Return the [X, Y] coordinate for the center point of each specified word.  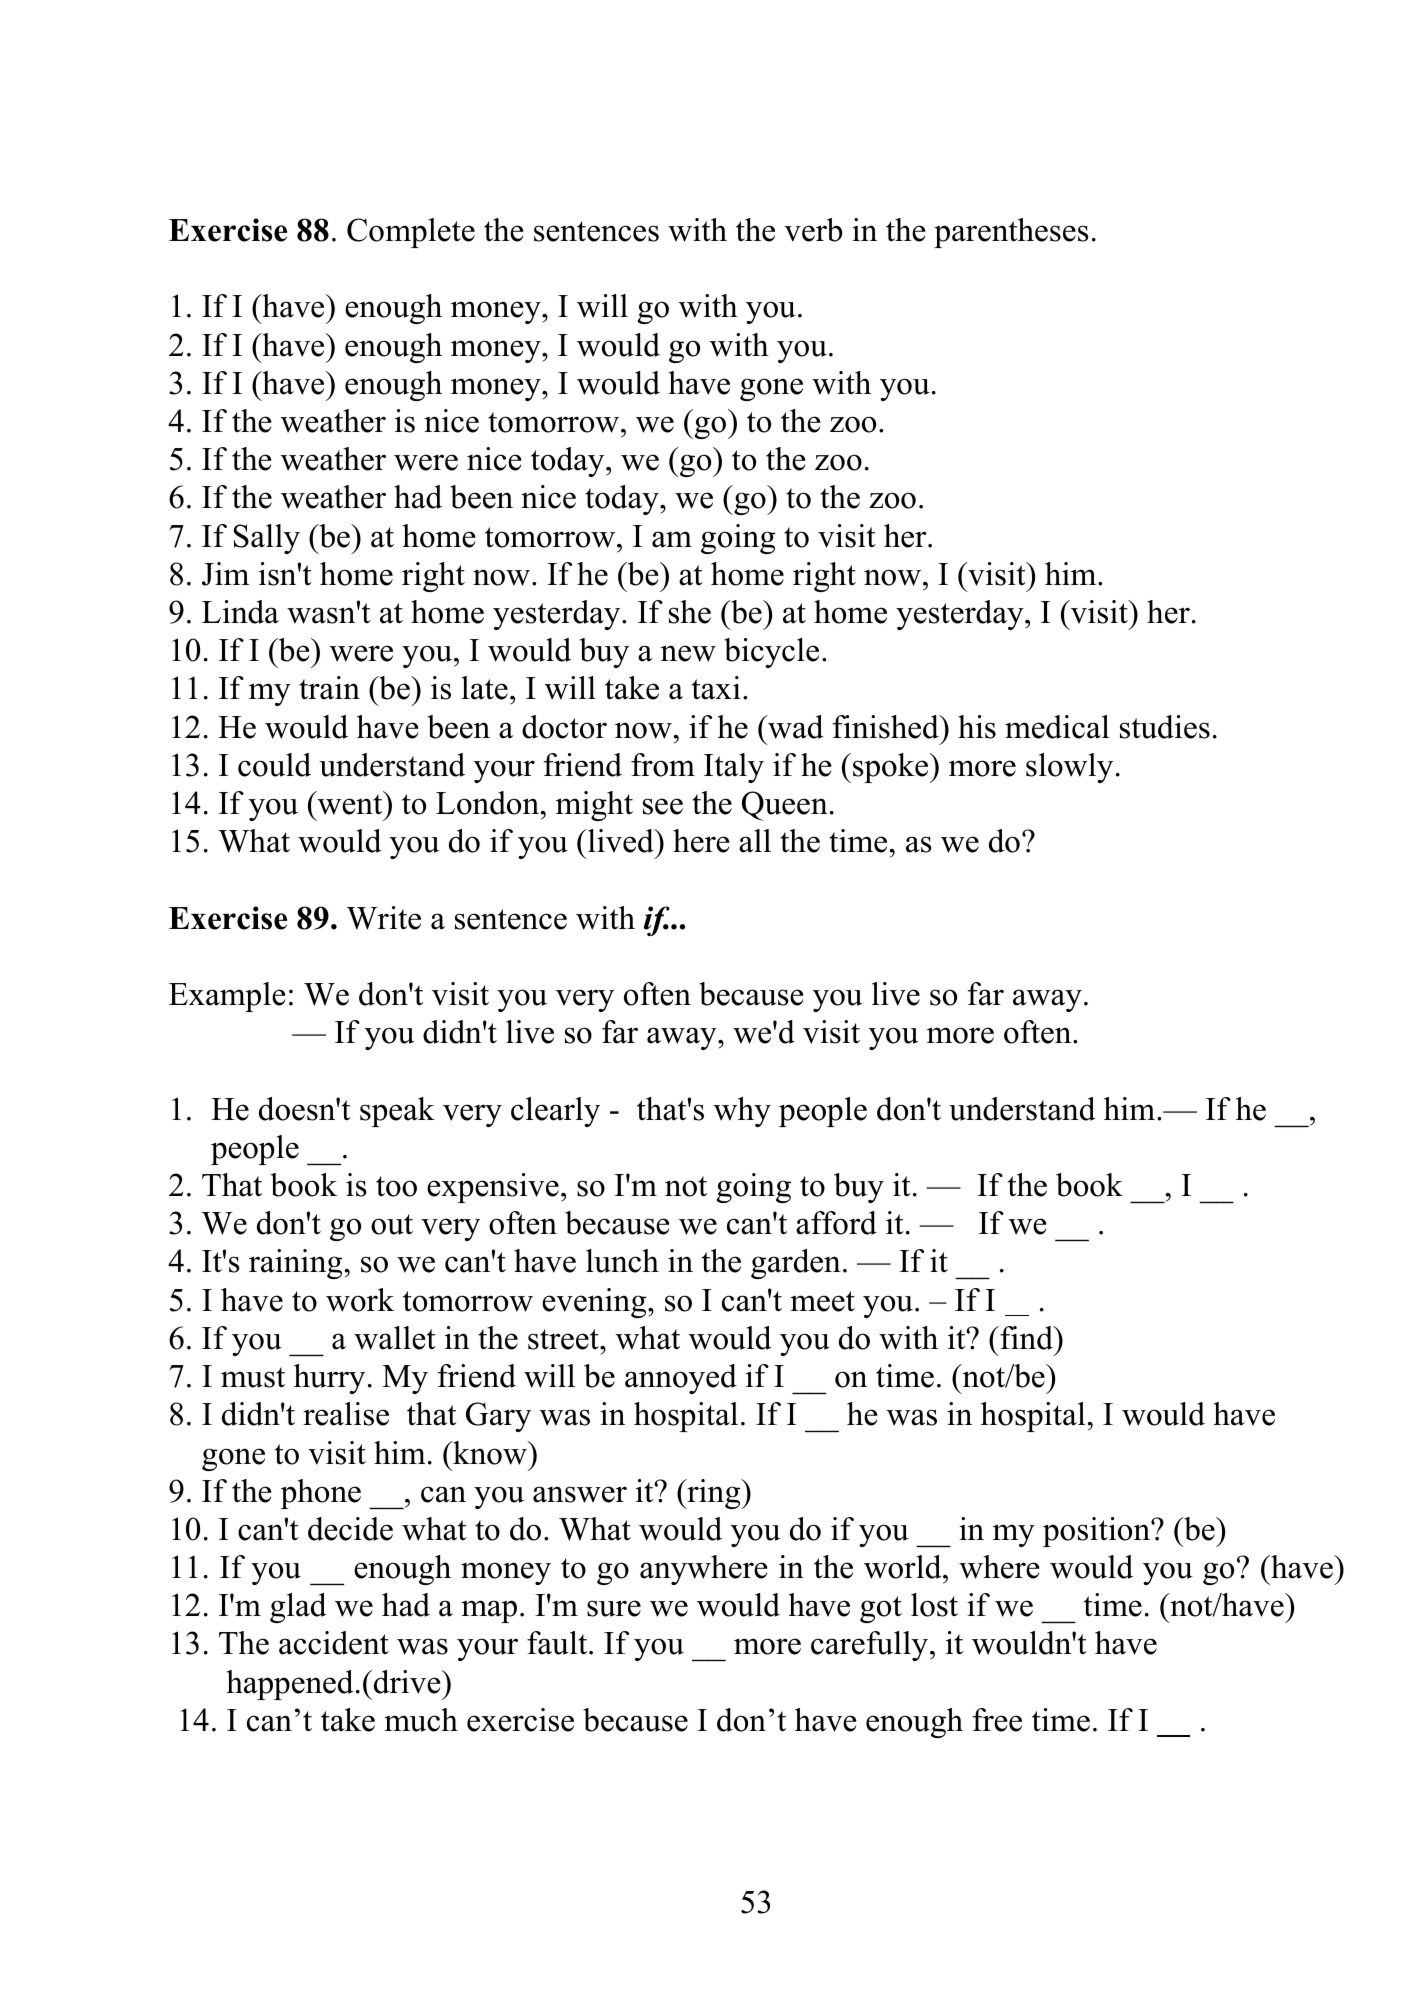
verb [813, 230]
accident [334, 1643]
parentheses [1011, 233]
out [392, 1224]
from [663, 765]
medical [1057, 727]
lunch [622, 1261]
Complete [411, 233]
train [329, 688]
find [1026, 1338]
